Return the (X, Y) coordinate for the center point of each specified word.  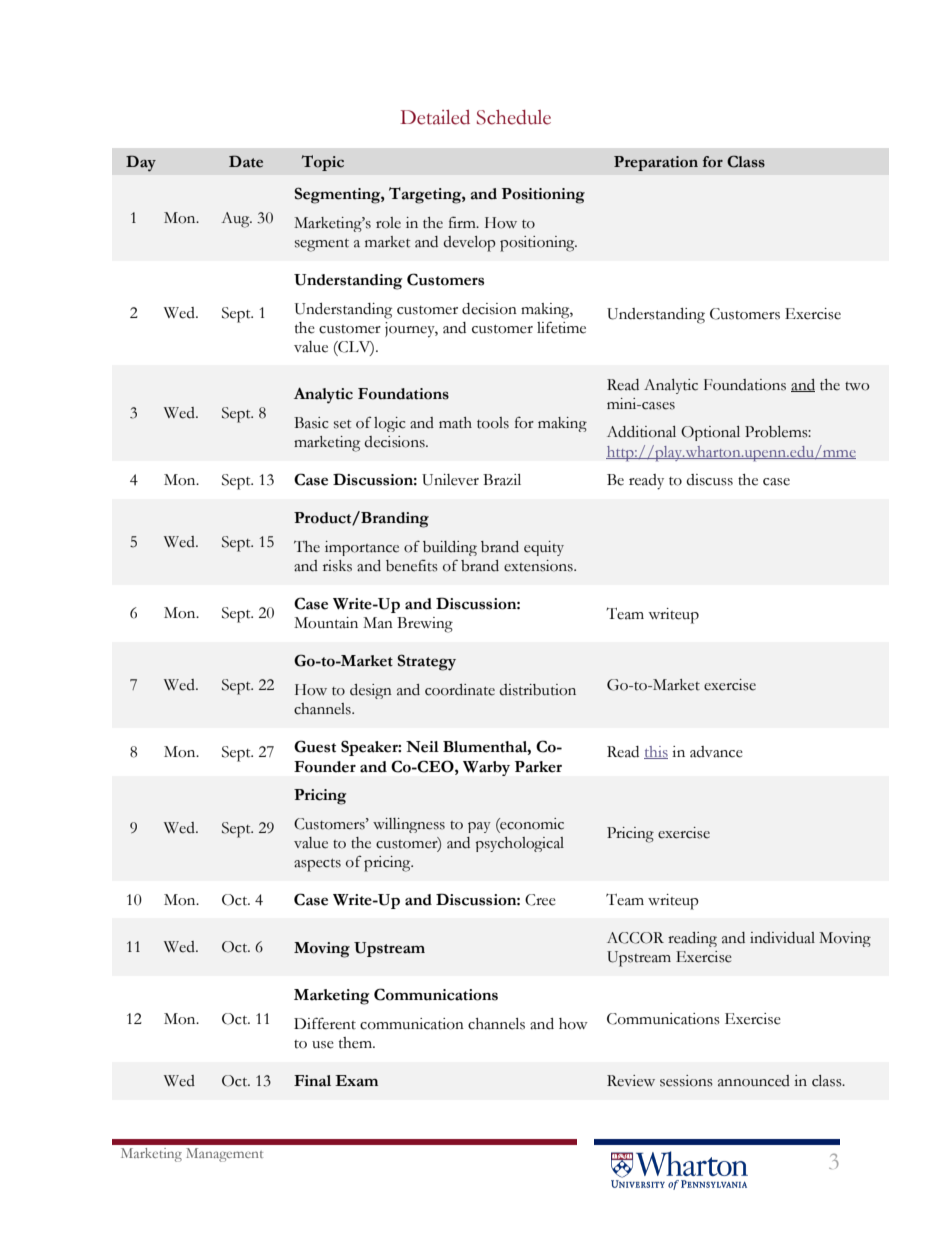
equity (544, 548)
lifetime (561, 327)
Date (246, 161)
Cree (540, 900)
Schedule (514, 117)
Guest (315, 746)
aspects (317, 865)
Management (224, 1155)
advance (716, 752)
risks (337, 566)
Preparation (656, 163)
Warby (486, 768)
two (857, 386)
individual (782, 938)
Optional (710, 433)
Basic (311, 423)
